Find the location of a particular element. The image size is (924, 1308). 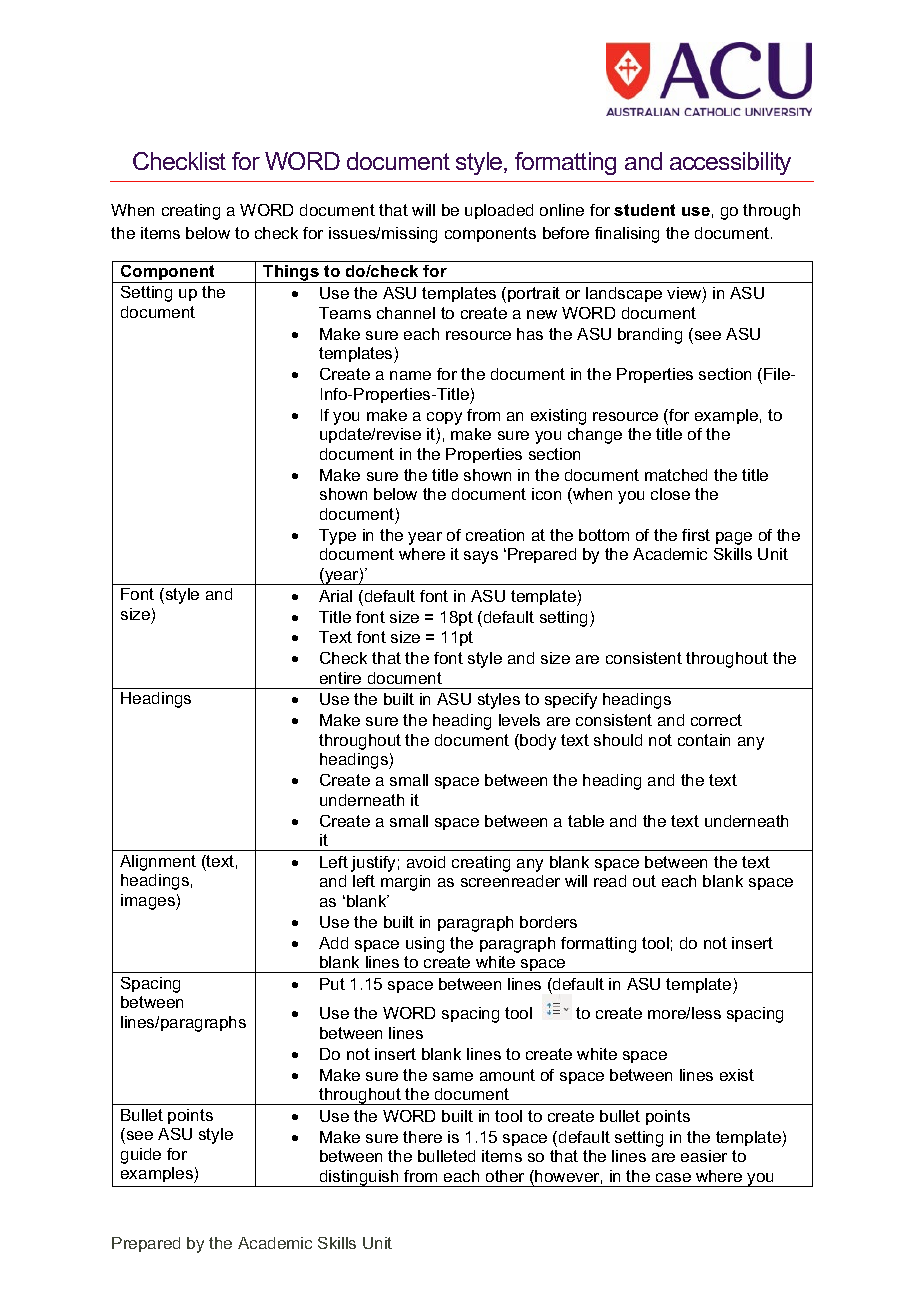

there is located at coordinates (422, 1137).
